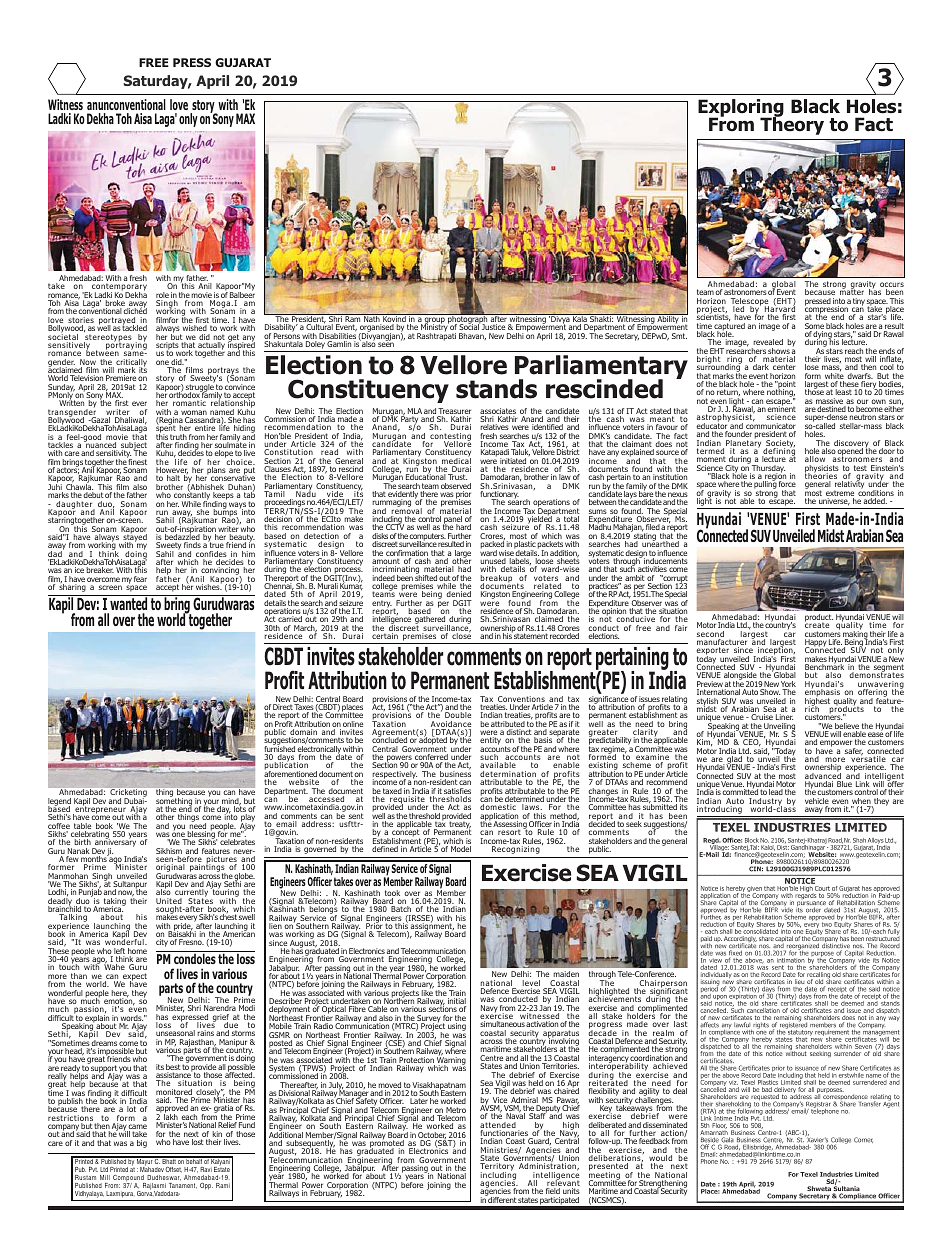 This document has width=952, height=1233. Describe the element at coordinates (680, 1091) in the document. I see `deal` at that location.
